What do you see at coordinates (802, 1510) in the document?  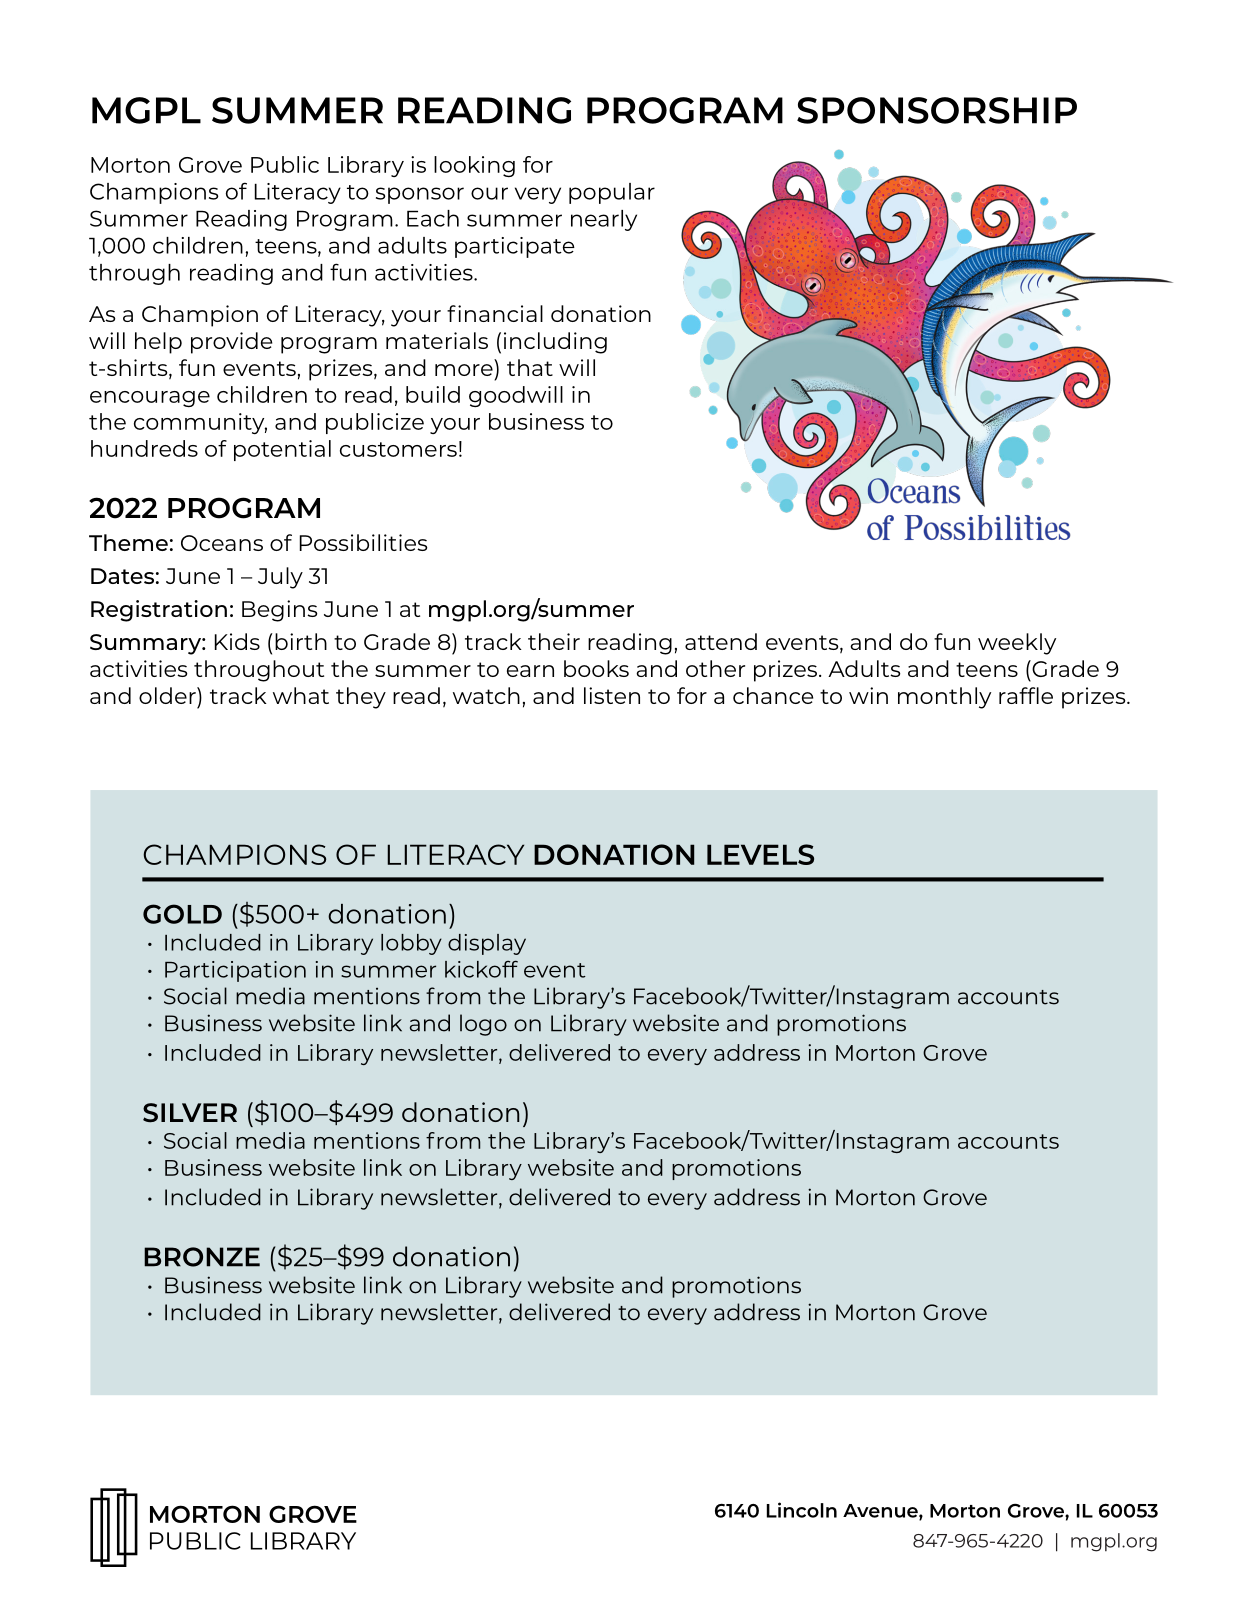 I see `Lincoln` at bounding box center [802, 1510].
